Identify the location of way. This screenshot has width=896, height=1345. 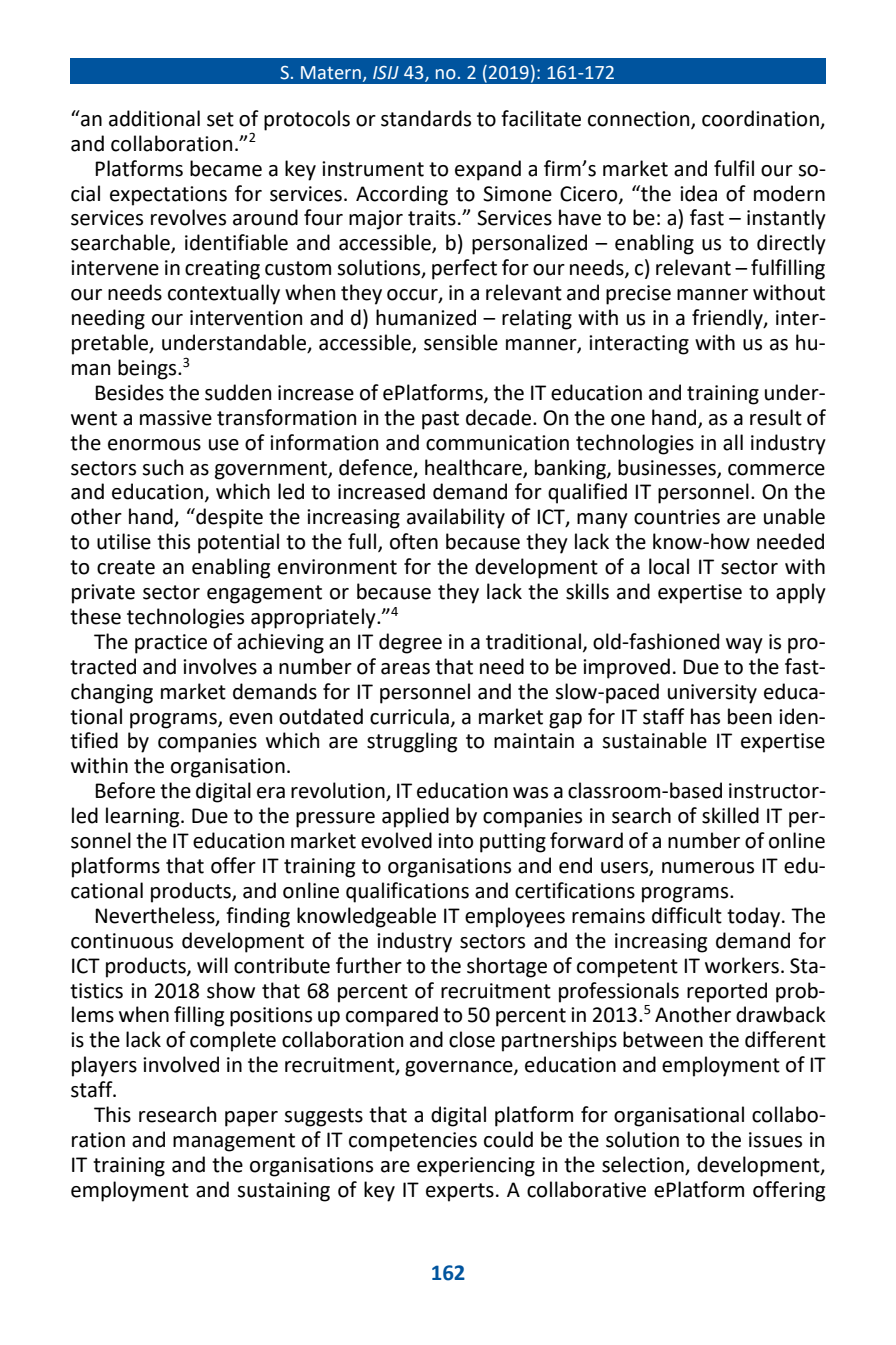
(744, 646).
